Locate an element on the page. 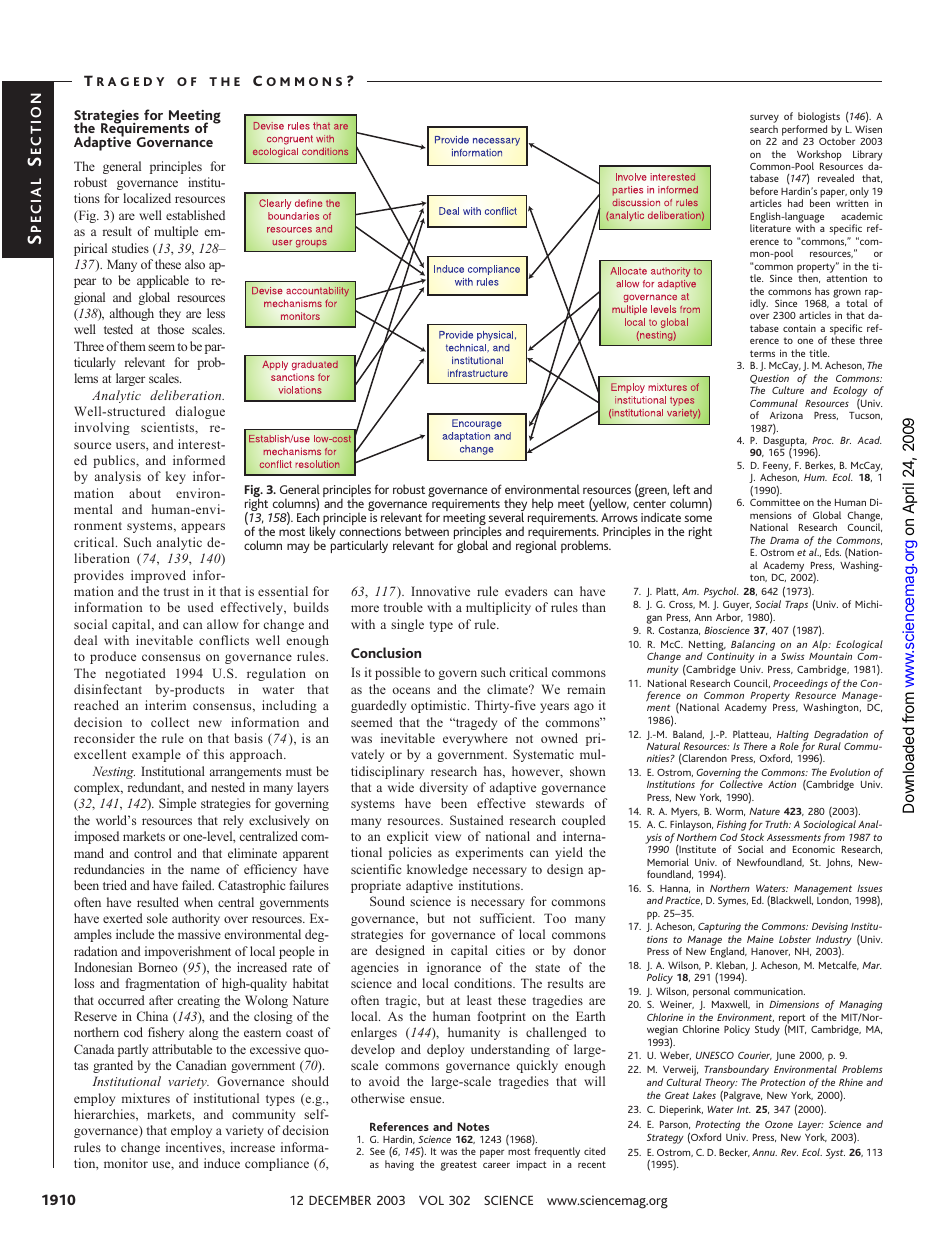 Image resolution: width=952 pixels, height=1233 pixels. key is located at coordinates (176, 477).
